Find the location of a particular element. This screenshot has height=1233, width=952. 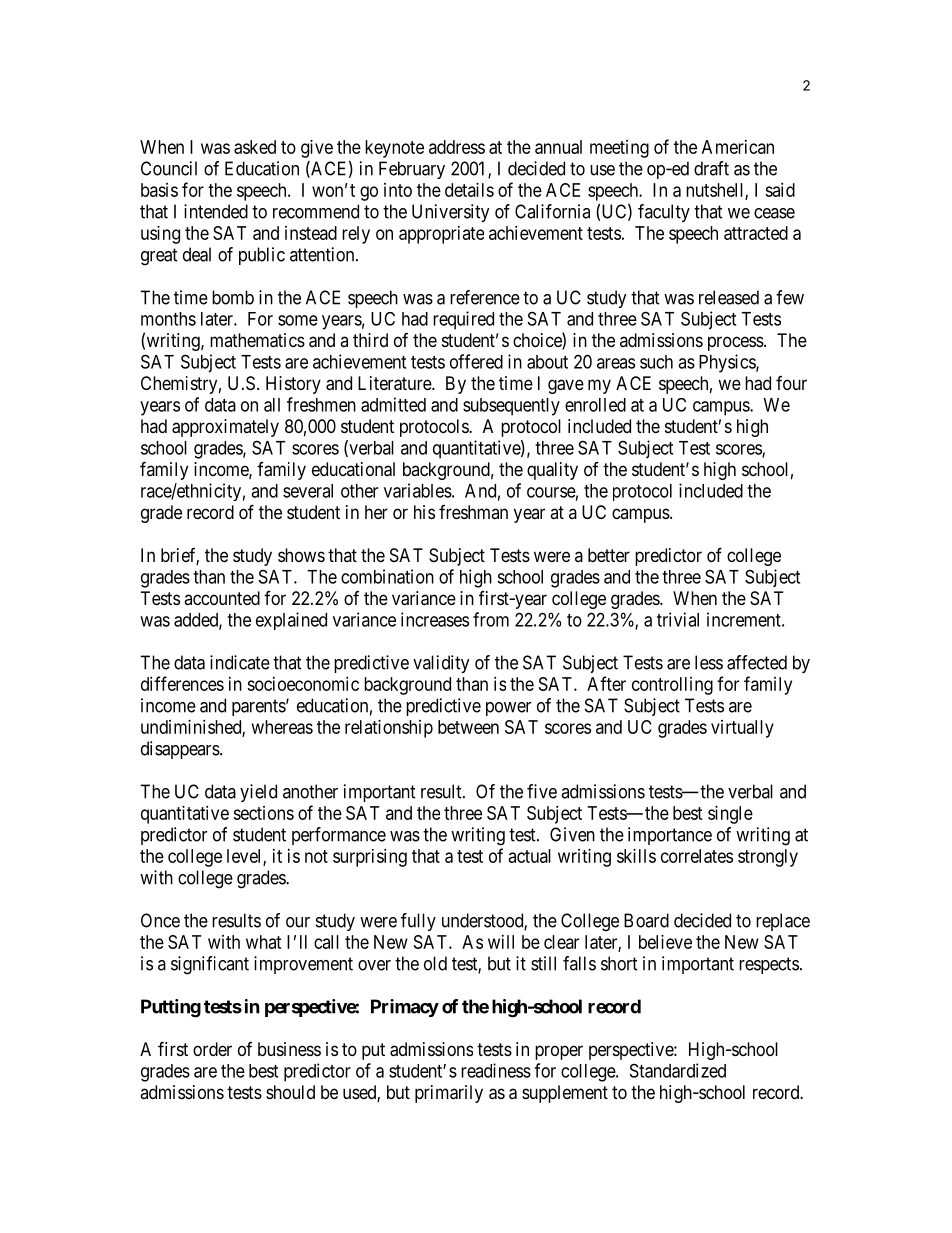

draft is located at coordinates (711, 168).
